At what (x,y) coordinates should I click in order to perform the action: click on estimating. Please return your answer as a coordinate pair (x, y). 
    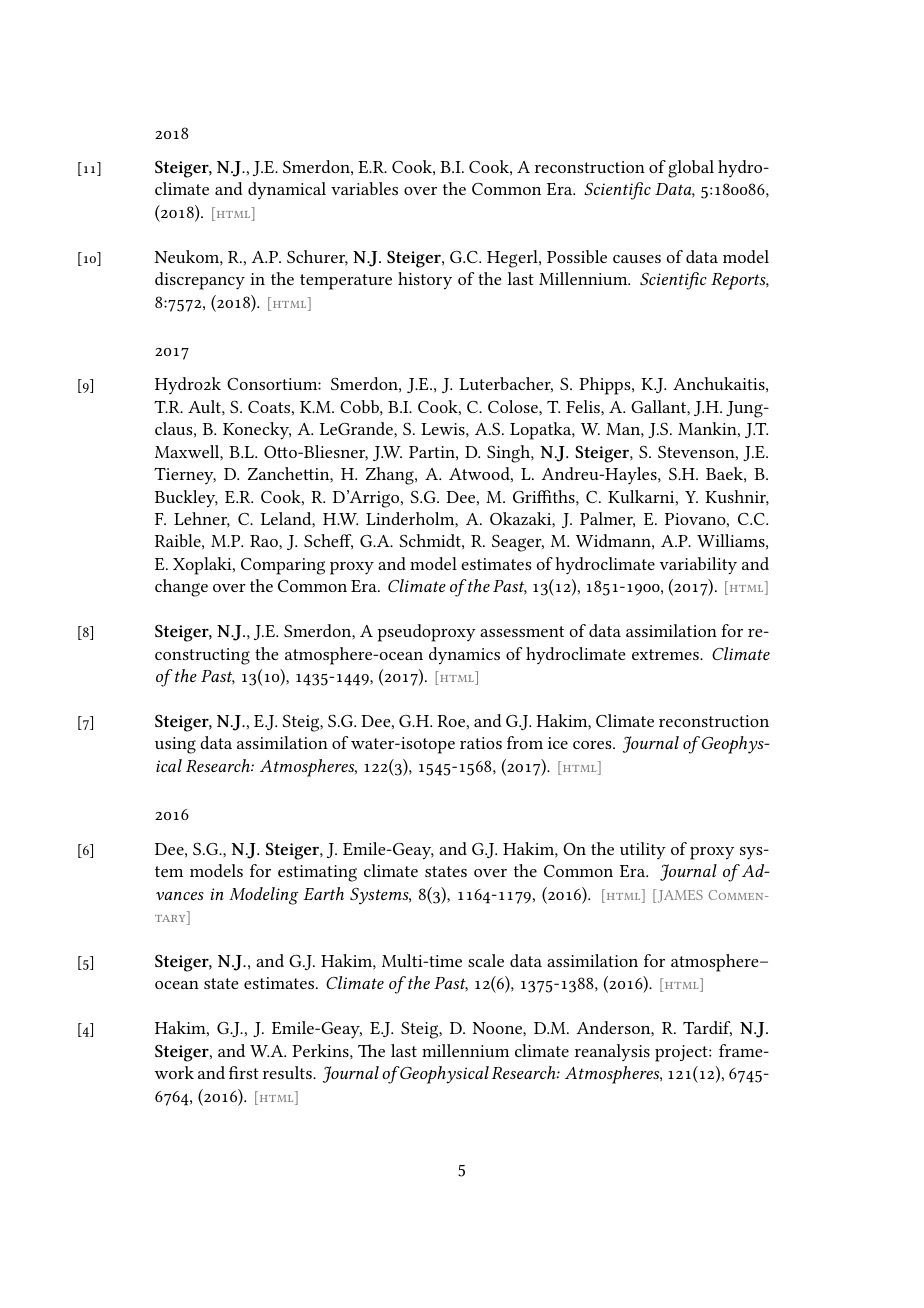
    Looking at the image, I should click on (317, 873).
